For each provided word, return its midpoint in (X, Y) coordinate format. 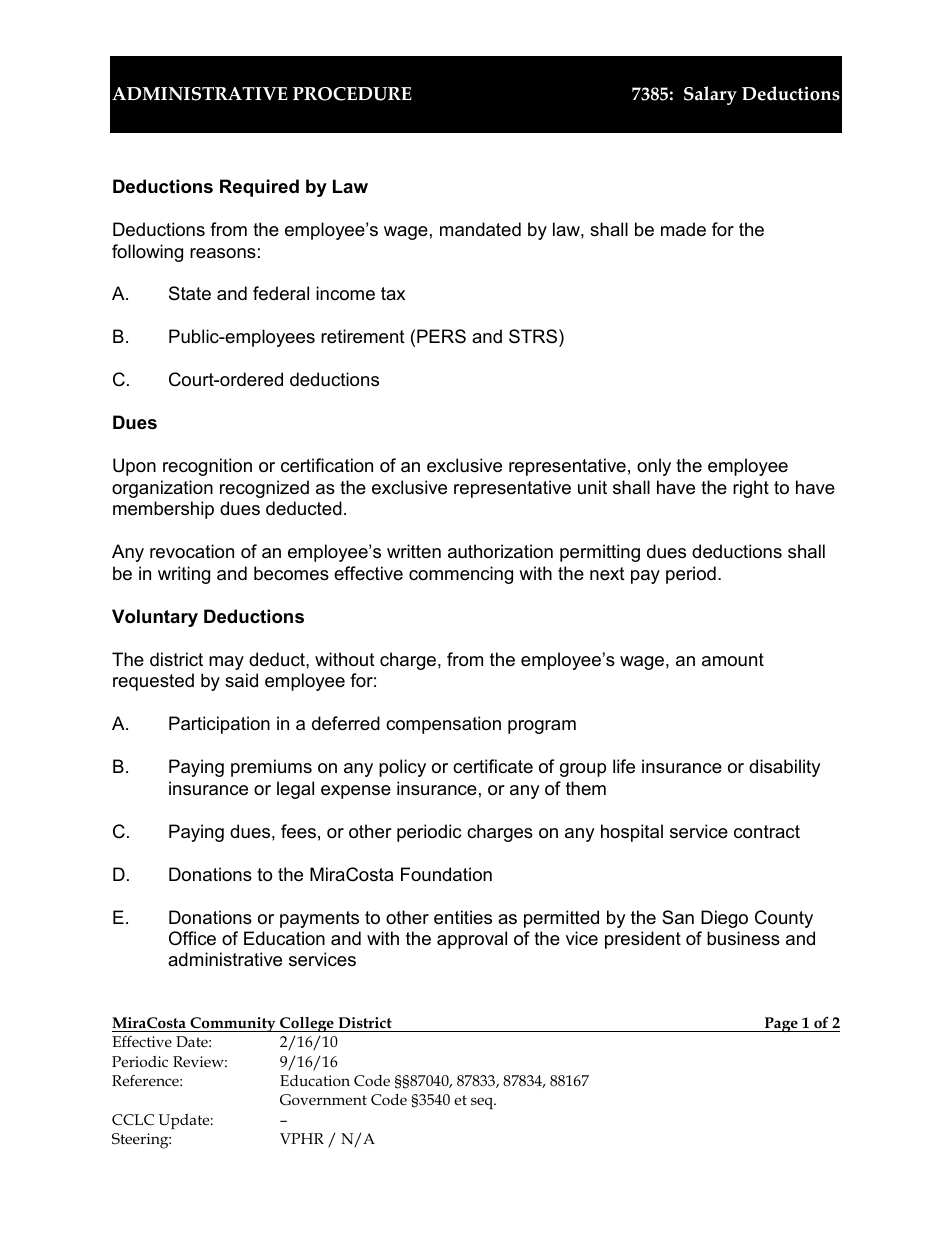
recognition (207, 467)
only (654, 467)
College (307, 1024)
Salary (710, 95)
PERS (441, 336)
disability (785, 768)
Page (781, 1024)
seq (483, 1103)
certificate (493, 766)
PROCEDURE (352, 94)
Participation (219, 725)
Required (259, 188)
